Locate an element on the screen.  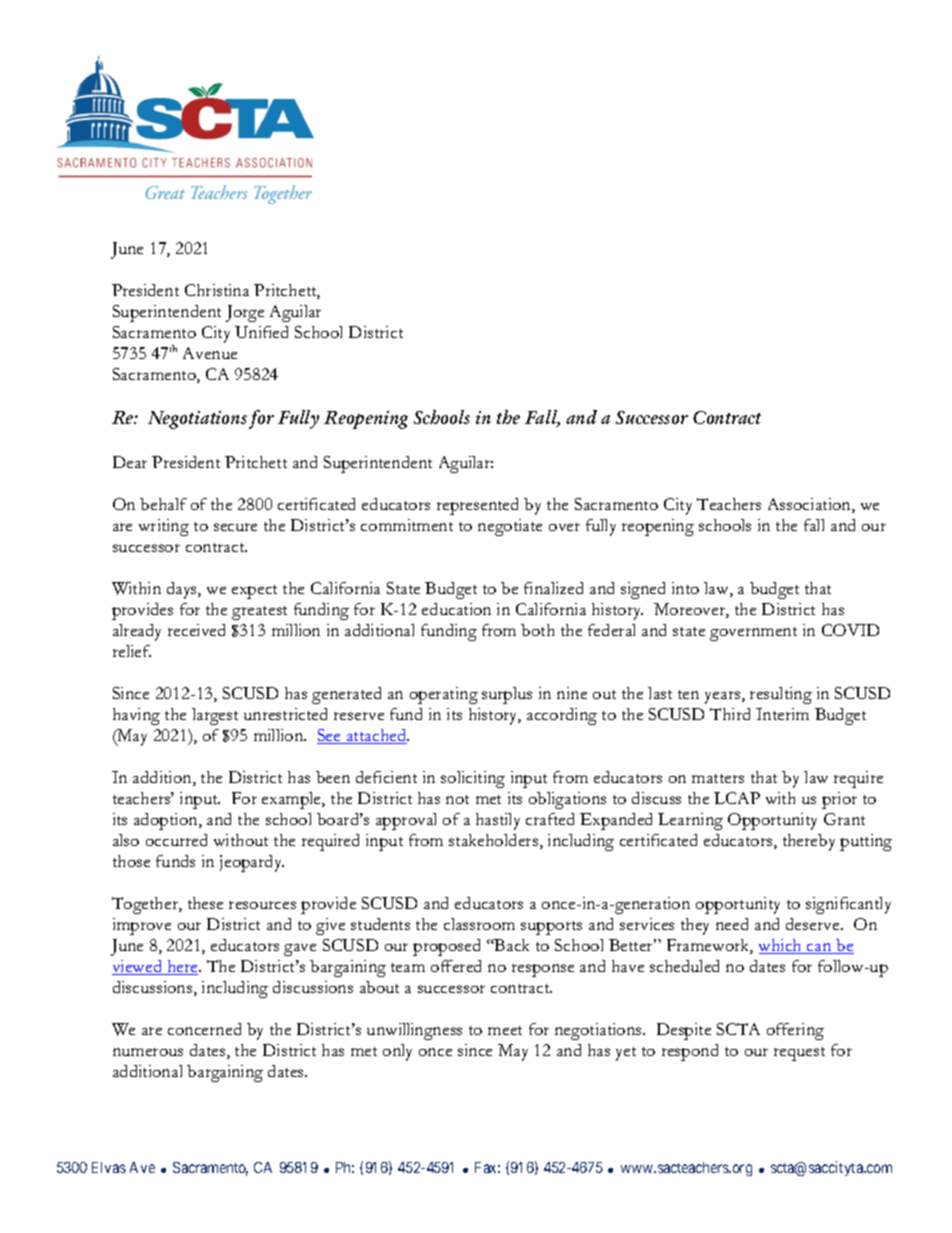
matters is located at coordinates (718, 778).
